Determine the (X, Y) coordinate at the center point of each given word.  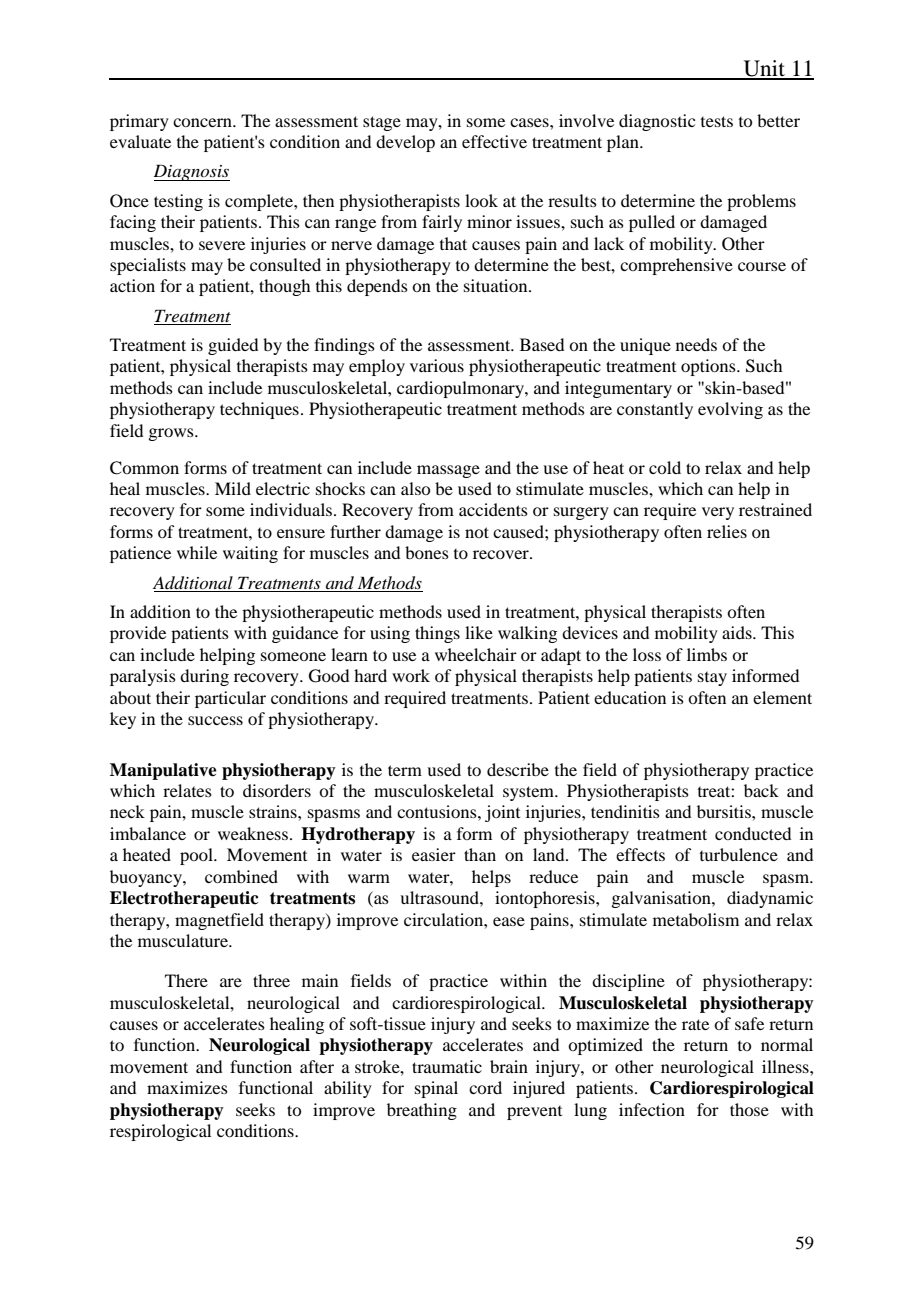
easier (434, 854)
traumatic (447, 1066)
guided (233, 346)
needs (696, 344)
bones (427, 552)
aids (738, 632)
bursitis (725, 811)
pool (197, 856)
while (197, 552)
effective (494, 141)
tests (717, 121)
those (749, 1109)
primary (139, 122)
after (317, 1066)
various (437, 365)
